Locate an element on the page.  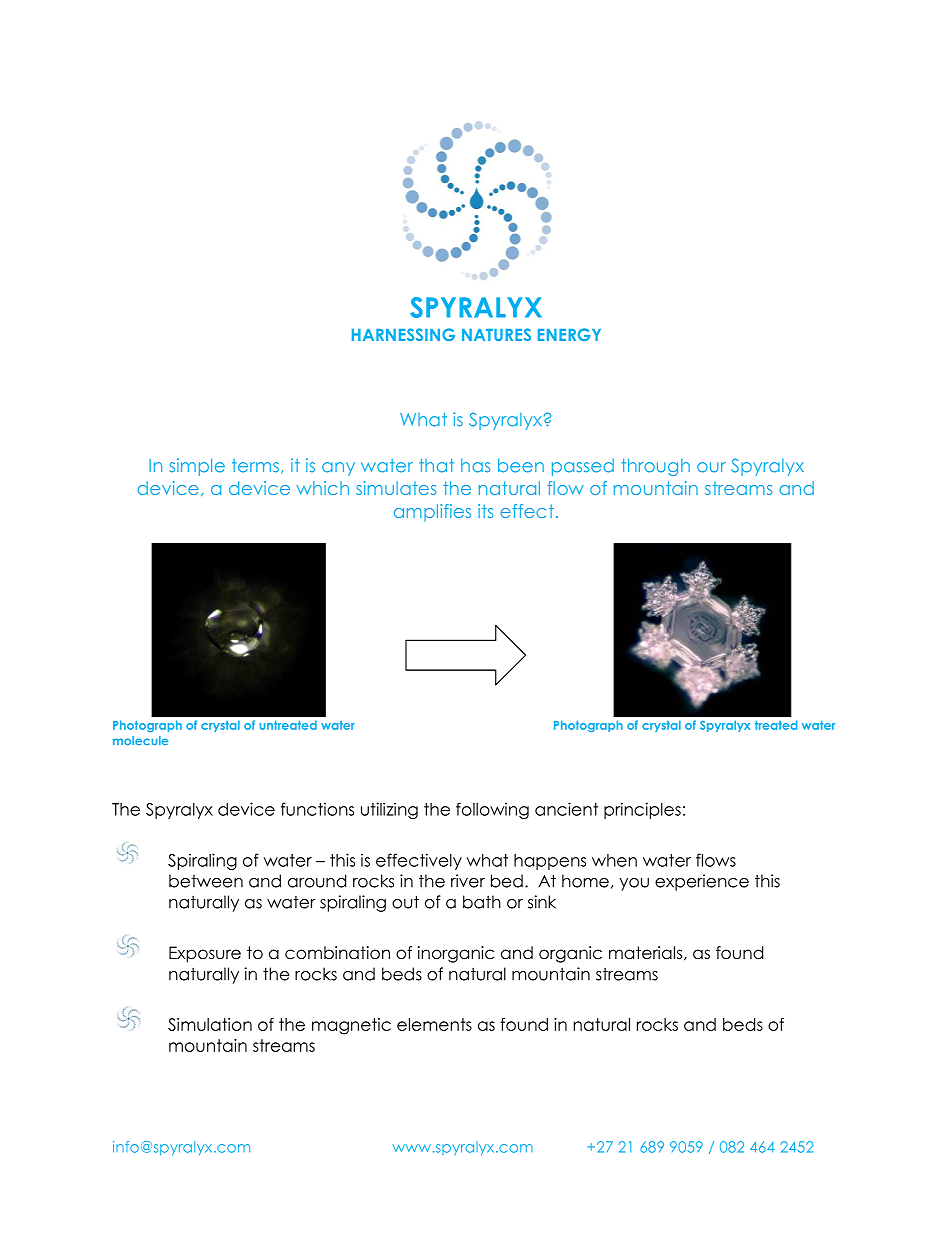
principles is located at coordinates (642, 810).
